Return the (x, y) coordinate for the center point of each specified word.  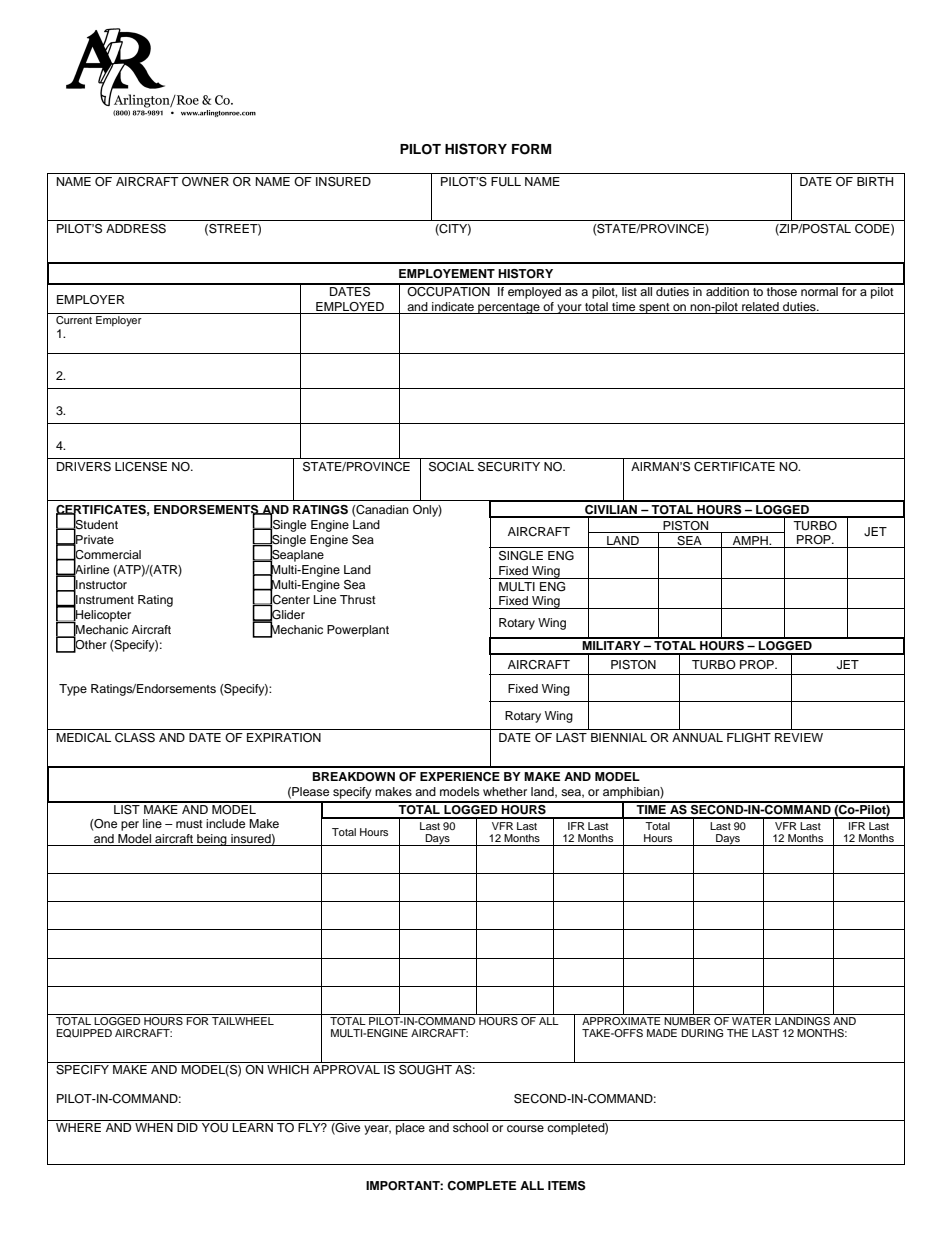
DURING (702, 1033)
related (760, 306)
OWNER (205, 182)
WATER (752, 1019)
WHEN (154, 1127)
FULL (506, 182)
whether (505, 791)
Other (90, 645)
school (470, 1127)
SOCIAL (451, 467)
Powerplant (358, 631)
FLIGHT (749, 738)
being (212, 840)
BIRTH (875, 181)
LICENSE (141, 467)
